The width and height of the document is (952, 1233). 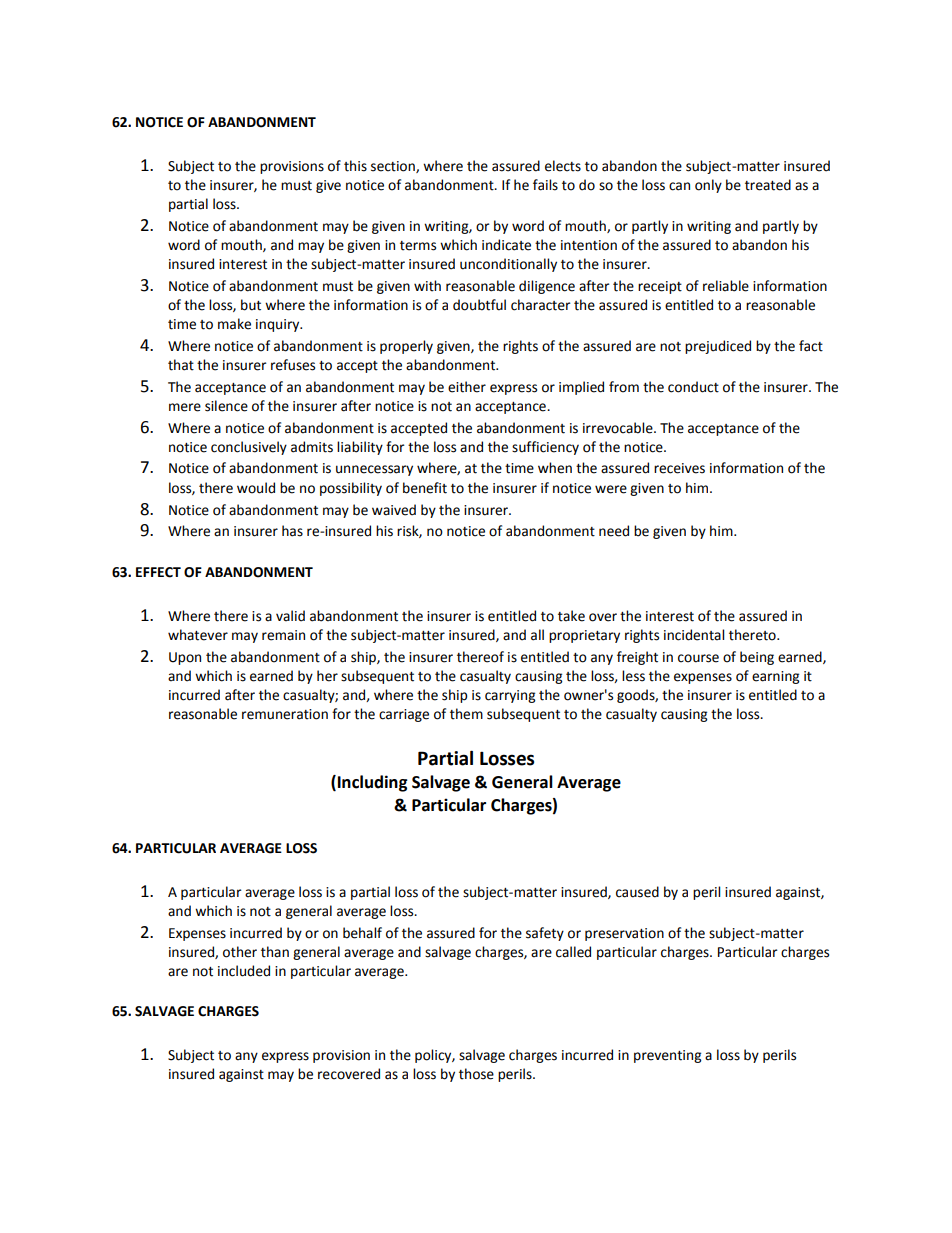 I want to click on would, so click(x=256, y=488).
